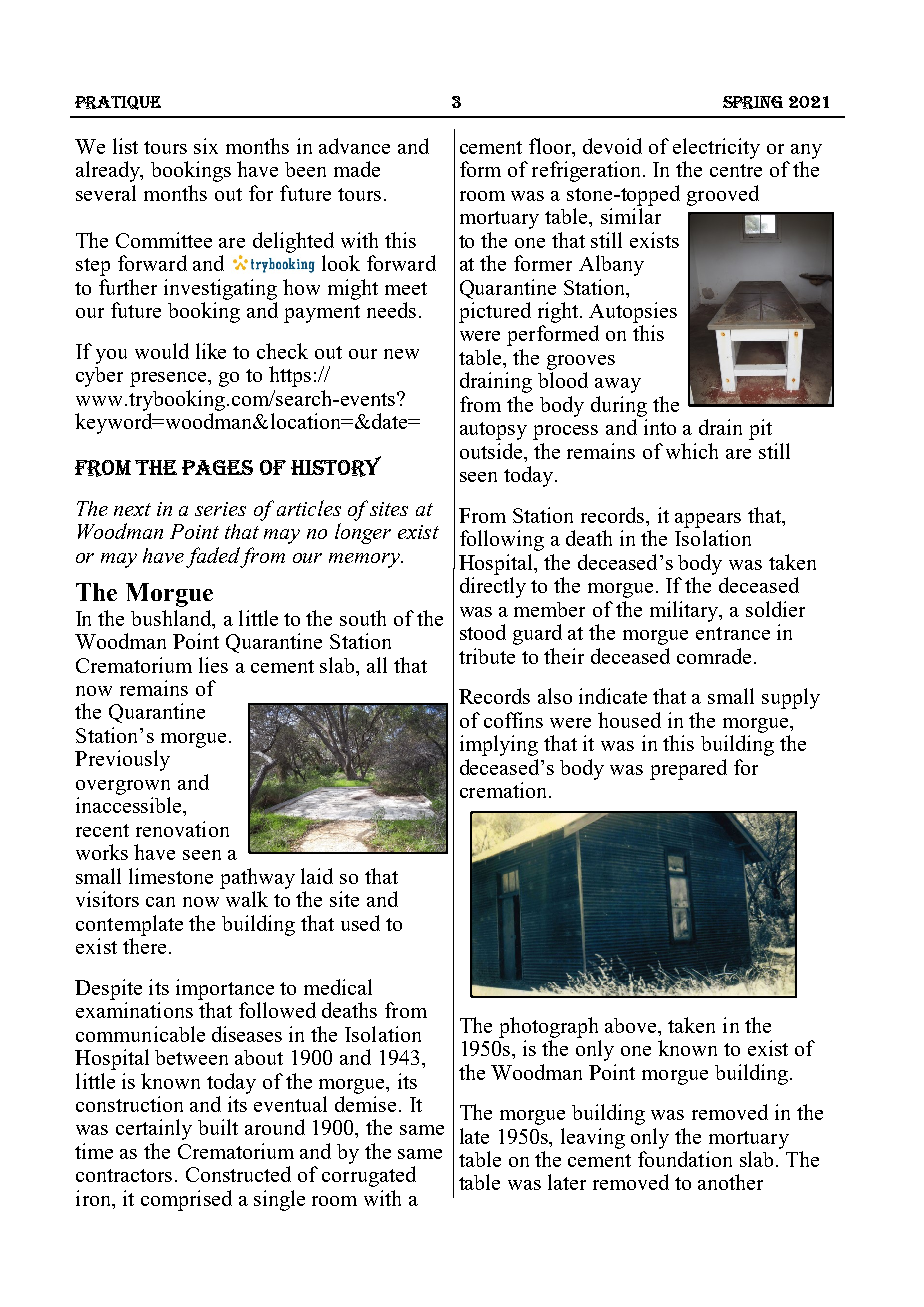 The height and width of the screenshot is (1307, 924). Describe the element at coordinates (487, 656) in the screenshot. I see `tribute` at that location.
